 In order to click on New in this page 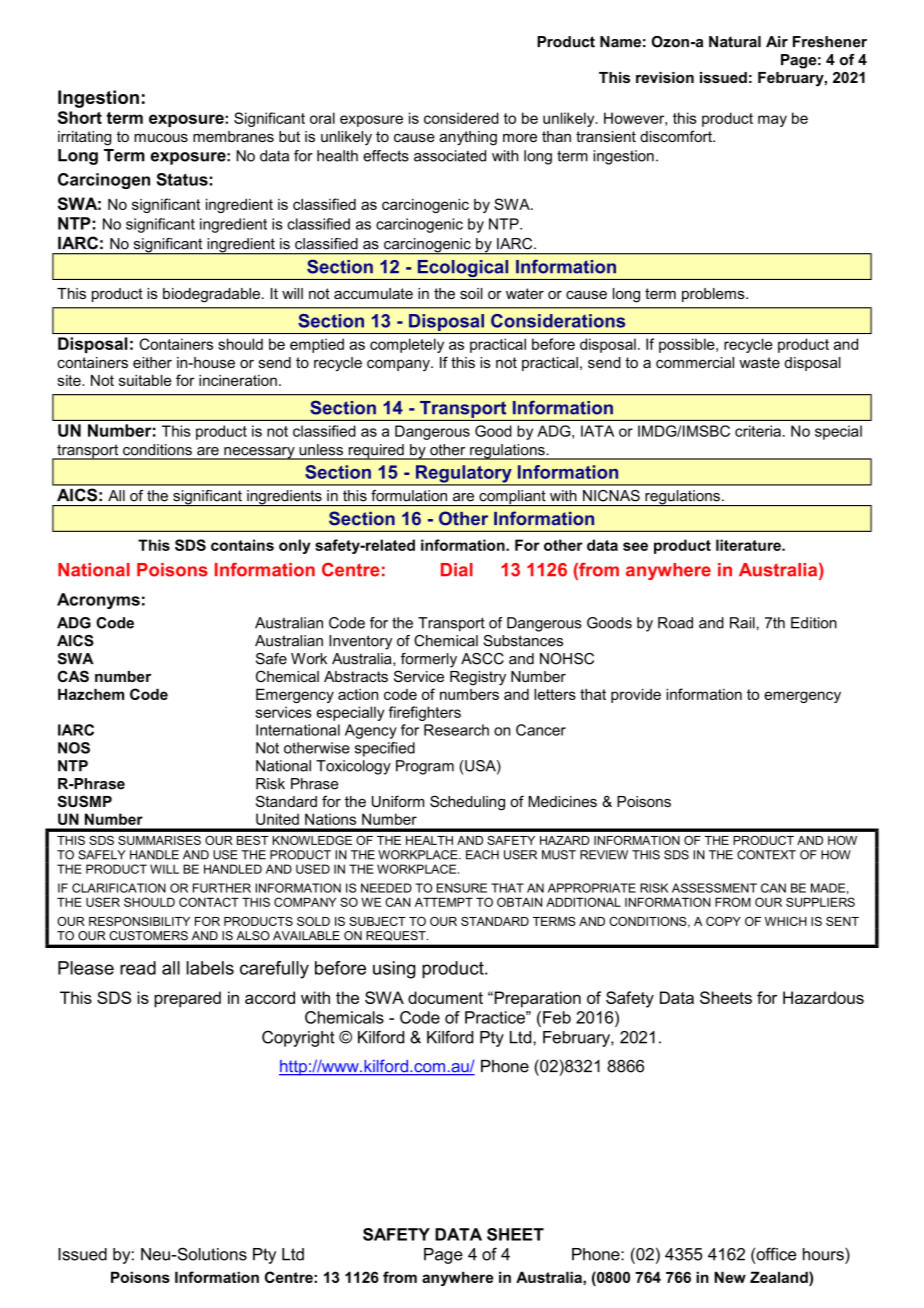, I will do `click(730, 1277)`.
